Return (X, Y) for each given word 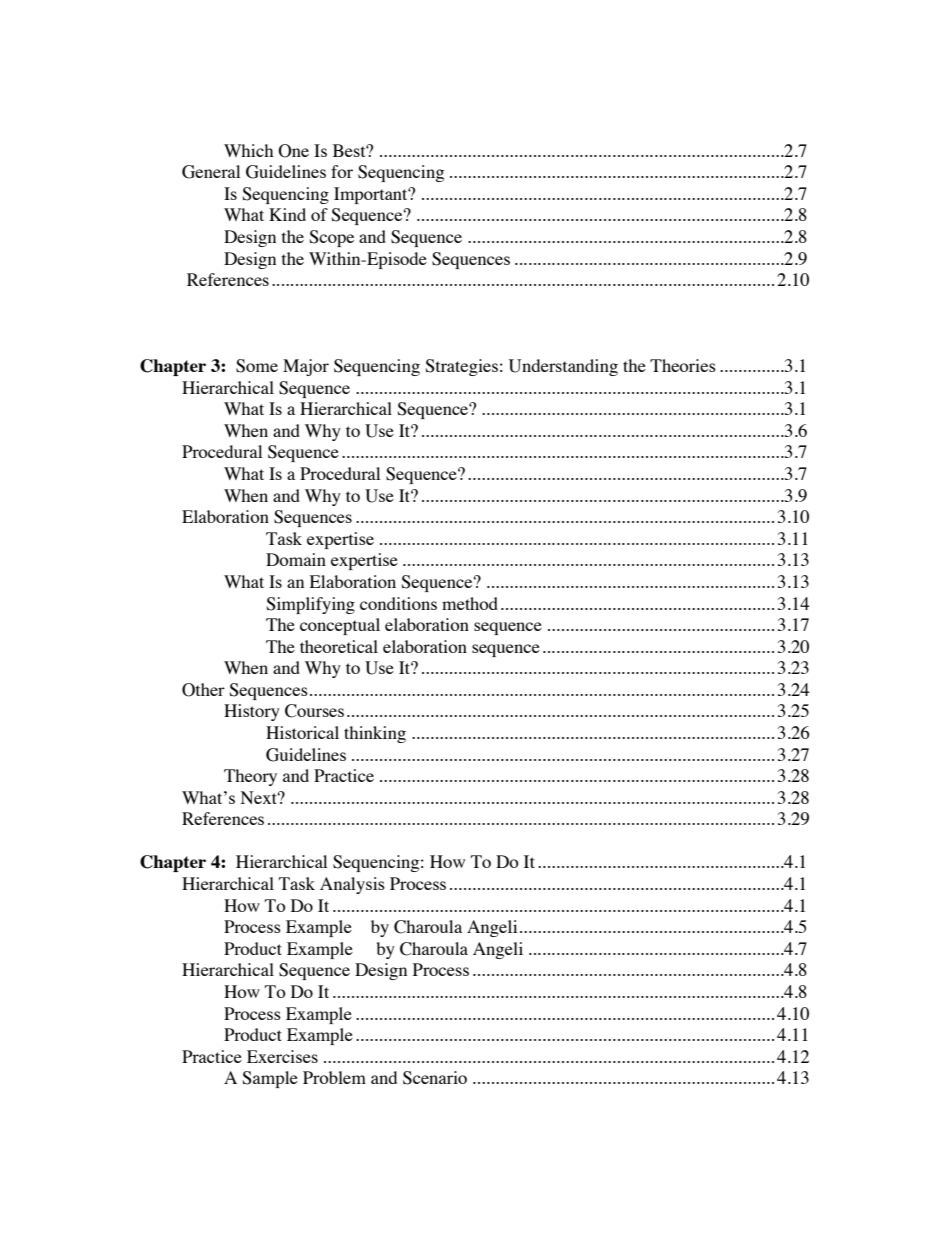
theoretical (339, 646)
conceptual (340, 626)
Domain (296, 559)
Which (248, 150)
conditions (398, 603)
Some (257, 366)
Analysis (352, 885)
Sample (270, 1079)
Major (306, 367)
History (252, 712)
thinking (375, 734)
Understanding (563, 367)
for (342, 171)
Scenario (435, 1078)
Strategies (461, 367)
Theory (250, 777)
